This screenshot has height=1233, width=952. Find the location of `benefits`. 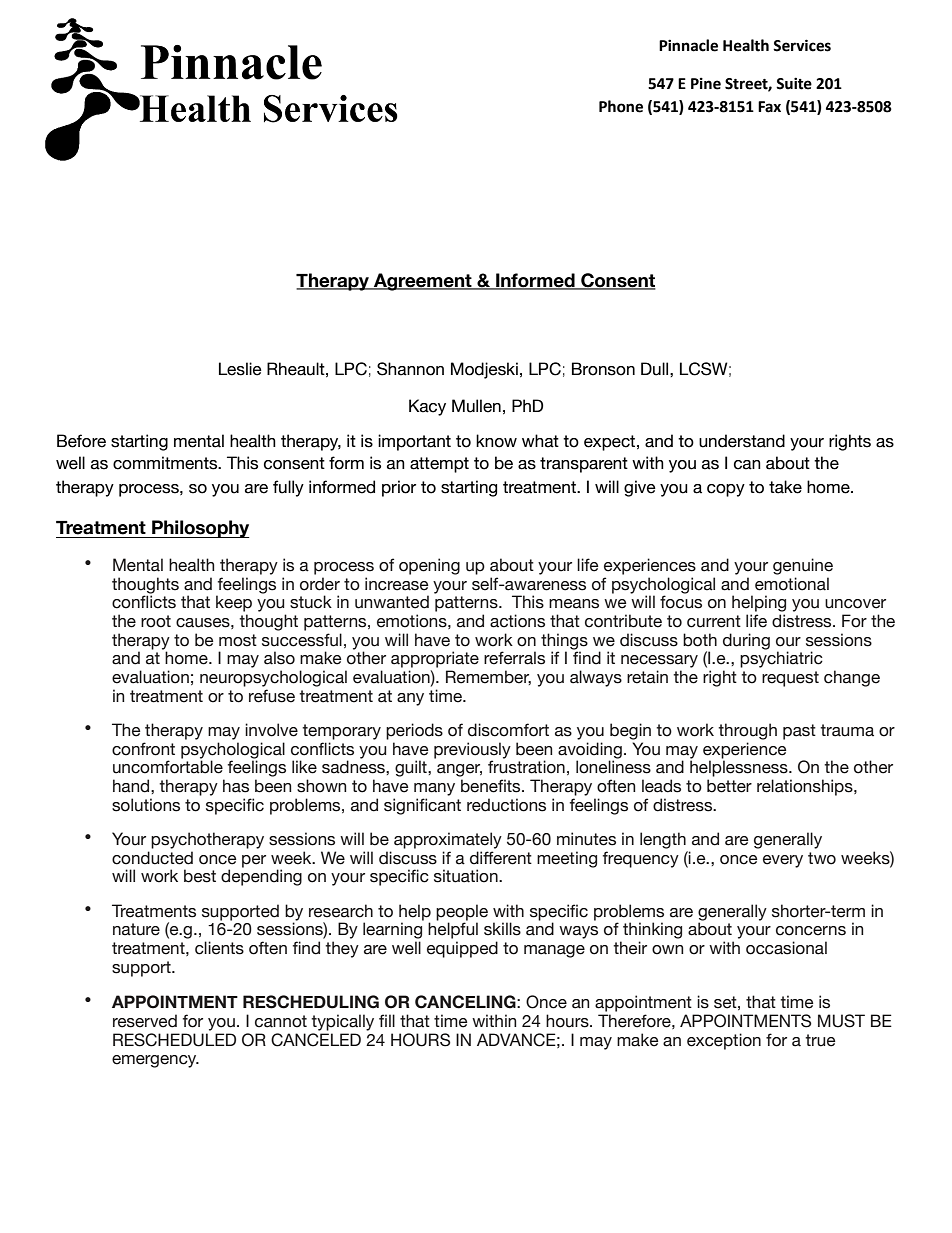

benefits is located at coordinates (492, 786).
